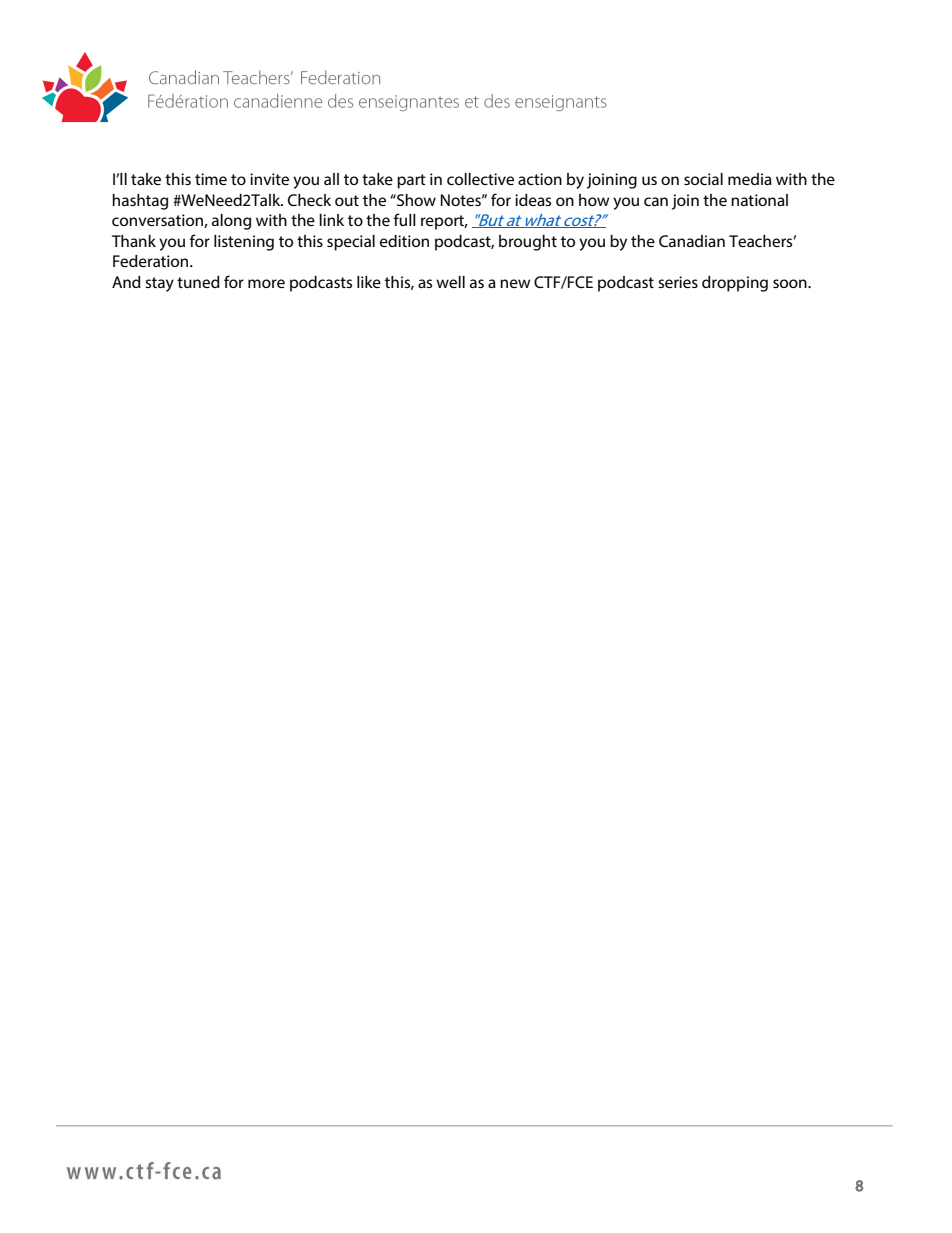 The width and height of the page is (952, 1233). Describe the element at coordinates (450, 282) in the page. I see `well` at that location.
